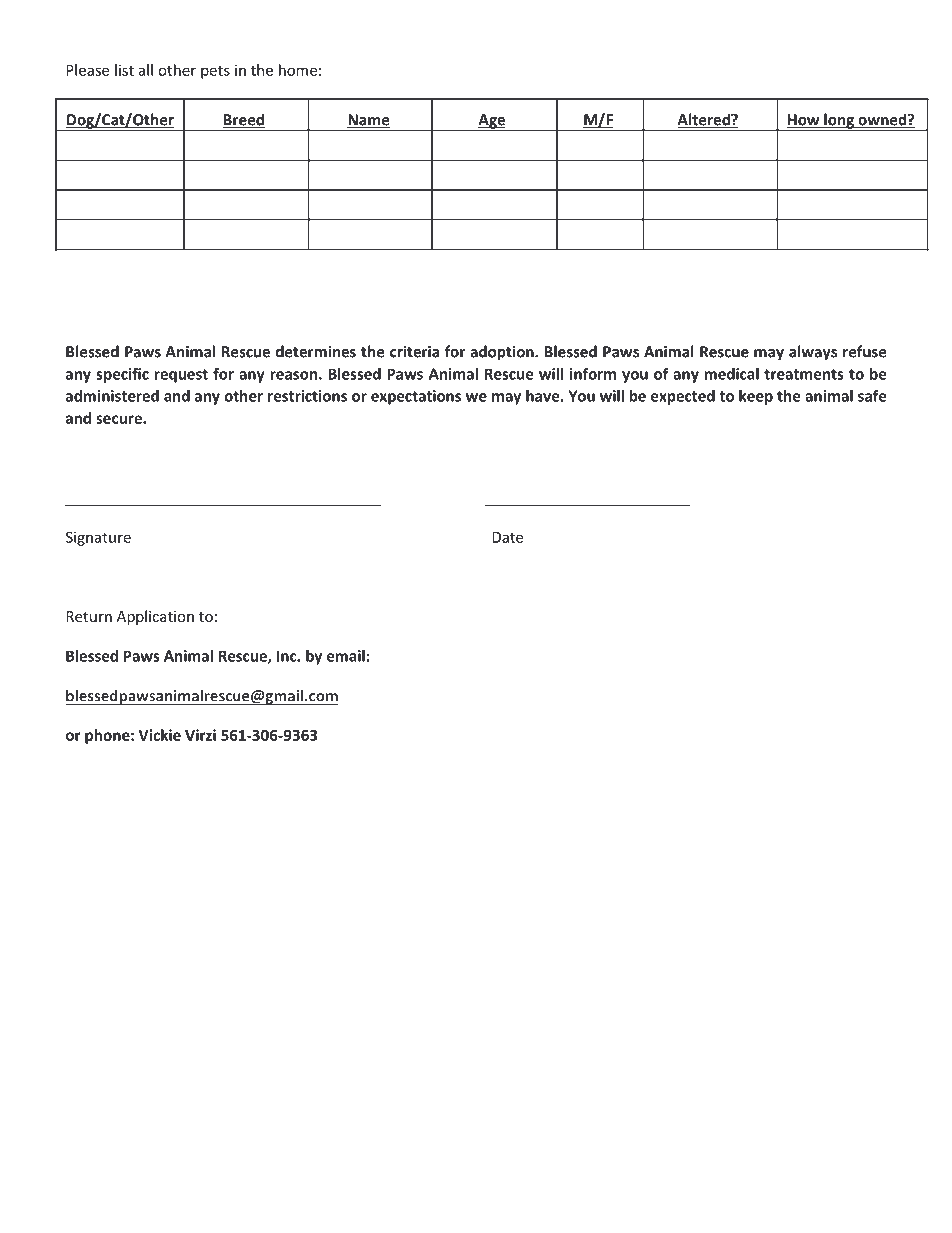 This screenshot has height=1233, width=952. Describe the element at coordinates (181, 376) in the screenshot. I see `request` at that location.
